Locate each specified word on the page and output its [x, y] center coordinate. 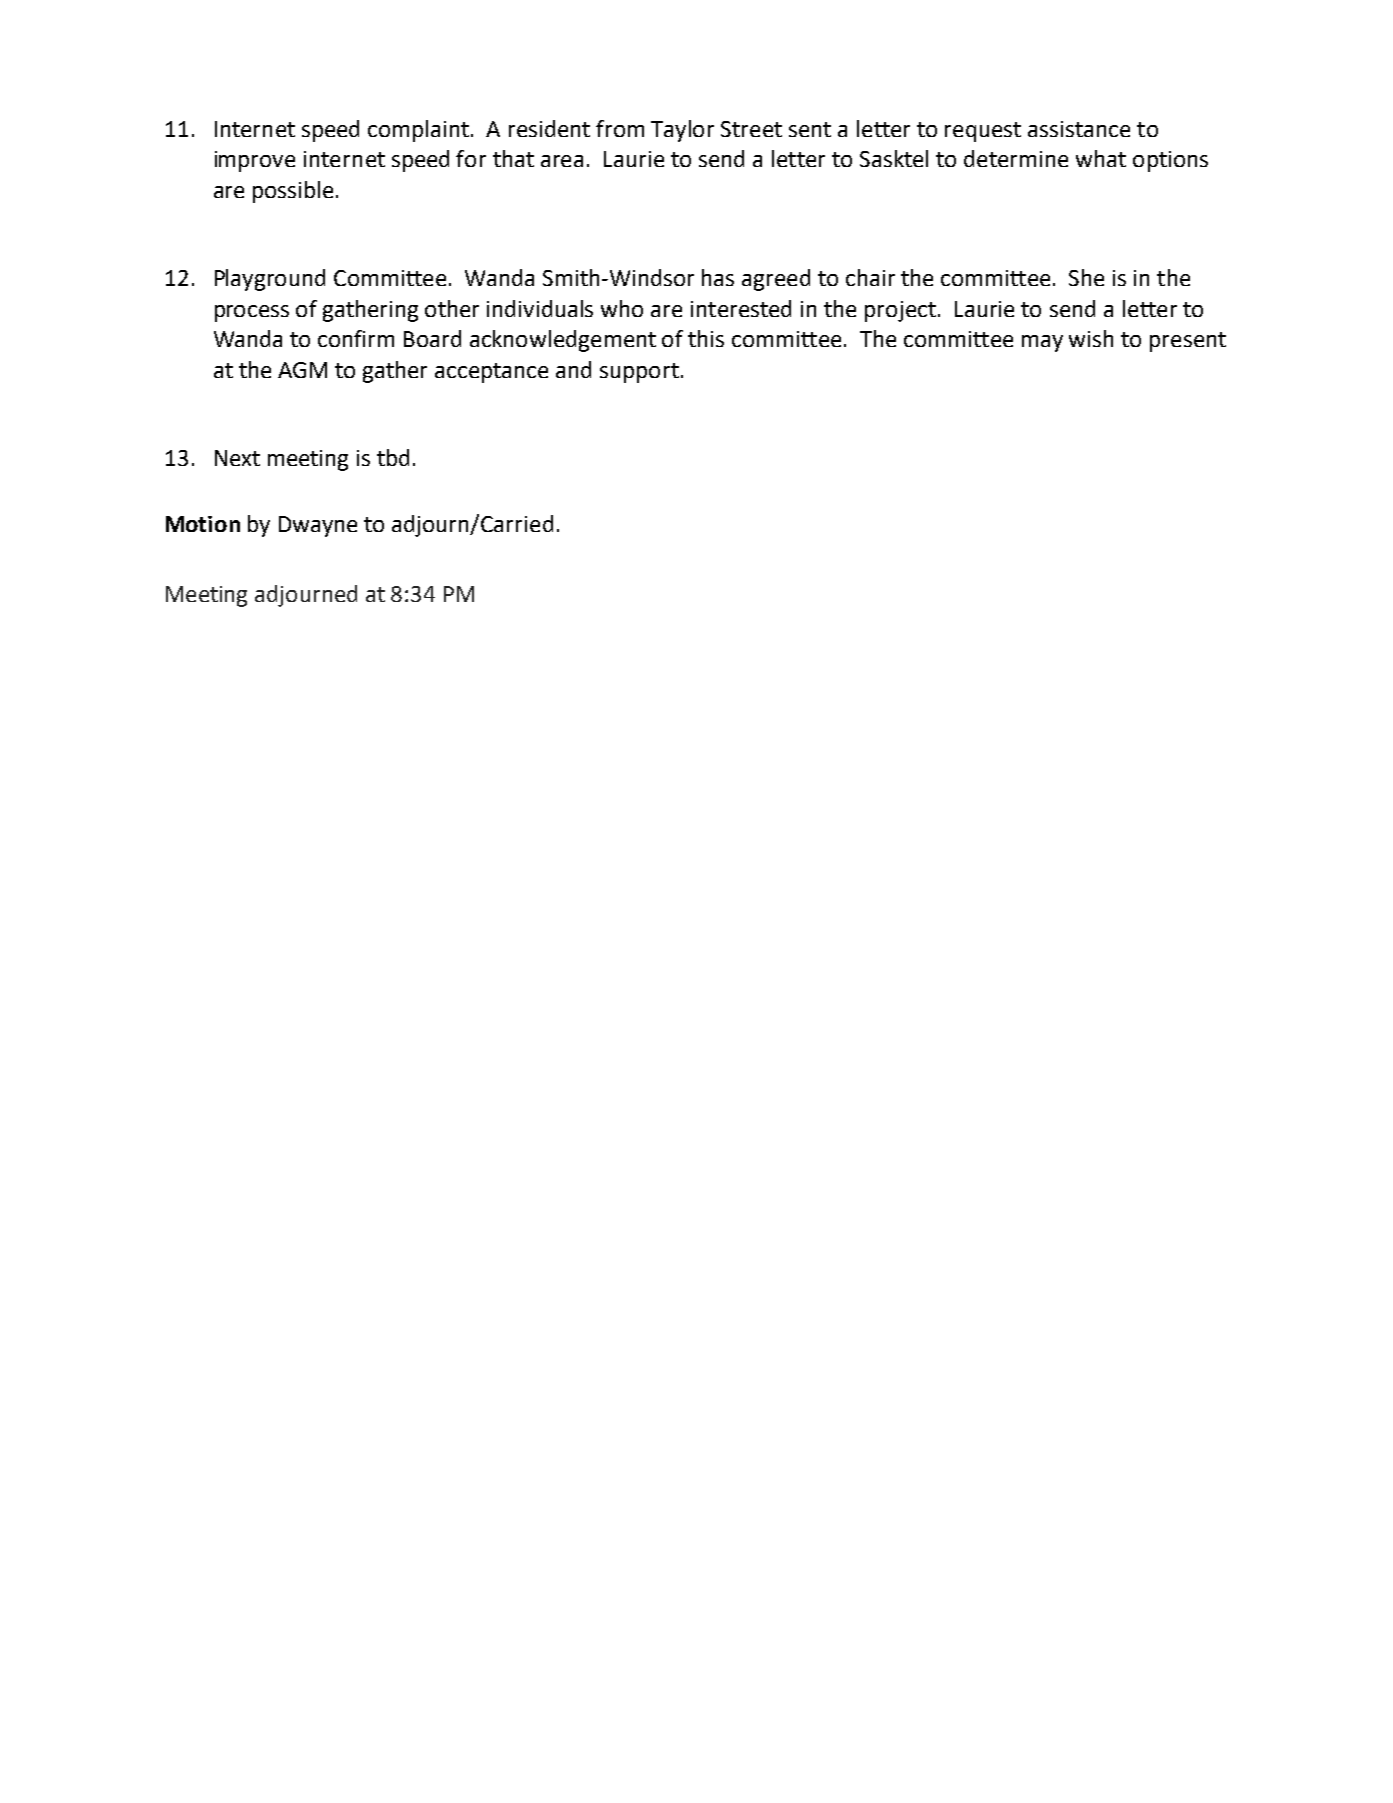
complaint [418, 131]
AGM [302, 370]
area [562, 161]
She [1086, 277]
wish [1091, 338]
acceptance [491, 373]
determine [1016, 158]
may [1042, 343]
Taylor [682, 131]
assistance [1079, 129]
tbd [393, 457]
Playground [270, 280]
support [639, 373]
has [718, 277]
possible [293, 192]
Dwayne [318, 526]
